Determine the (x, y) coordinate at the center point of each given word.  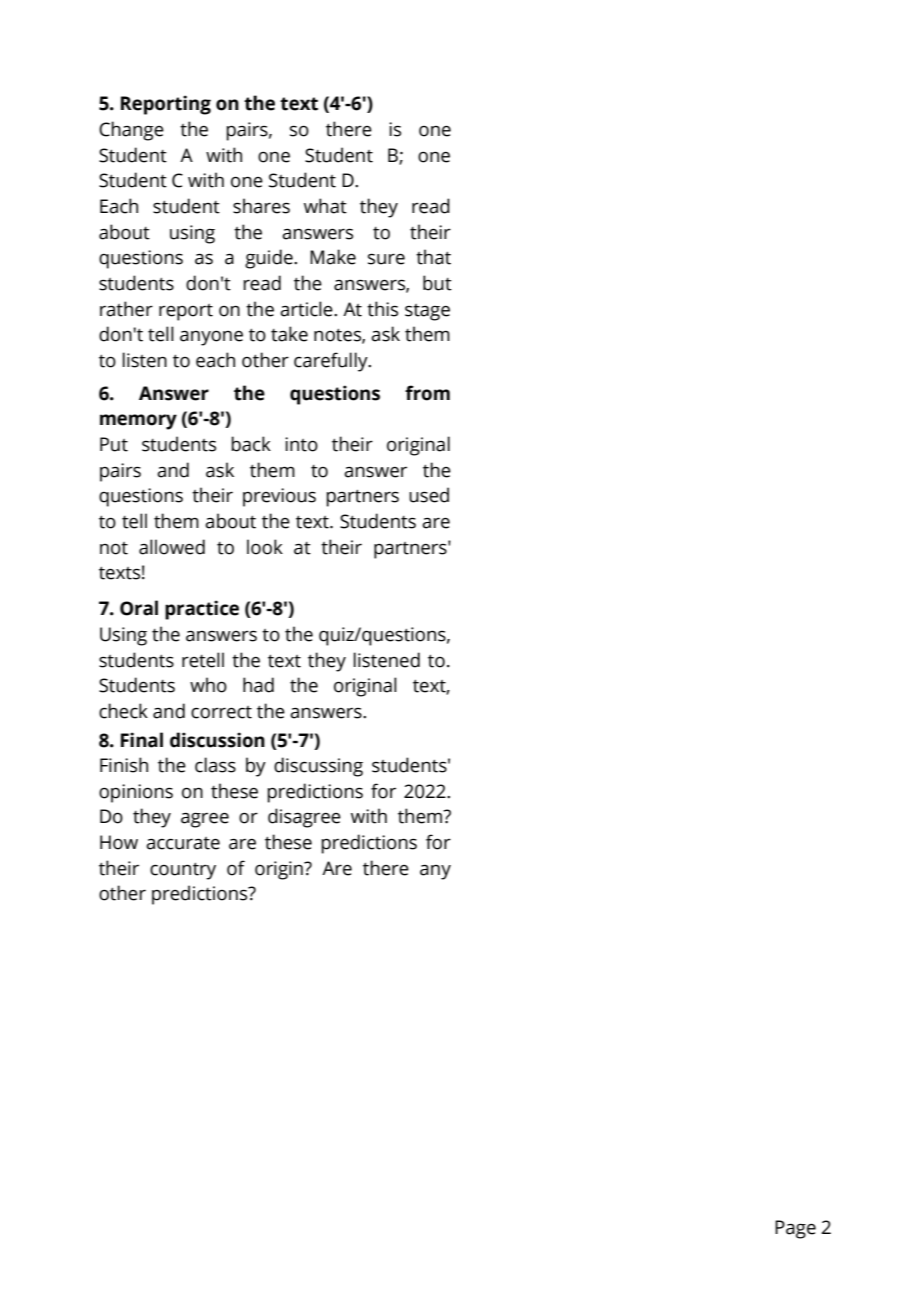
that (433, 257)
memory (138, 422)
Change (131, 131)
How (119, 842)
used (429, 495)
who (208, 685)
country (183, 871)
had (258, 685)
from (427, 393)
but (437, 283)
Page (795, 1229)
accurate (183, 843)
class (215, 765)
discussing (318, 767)
